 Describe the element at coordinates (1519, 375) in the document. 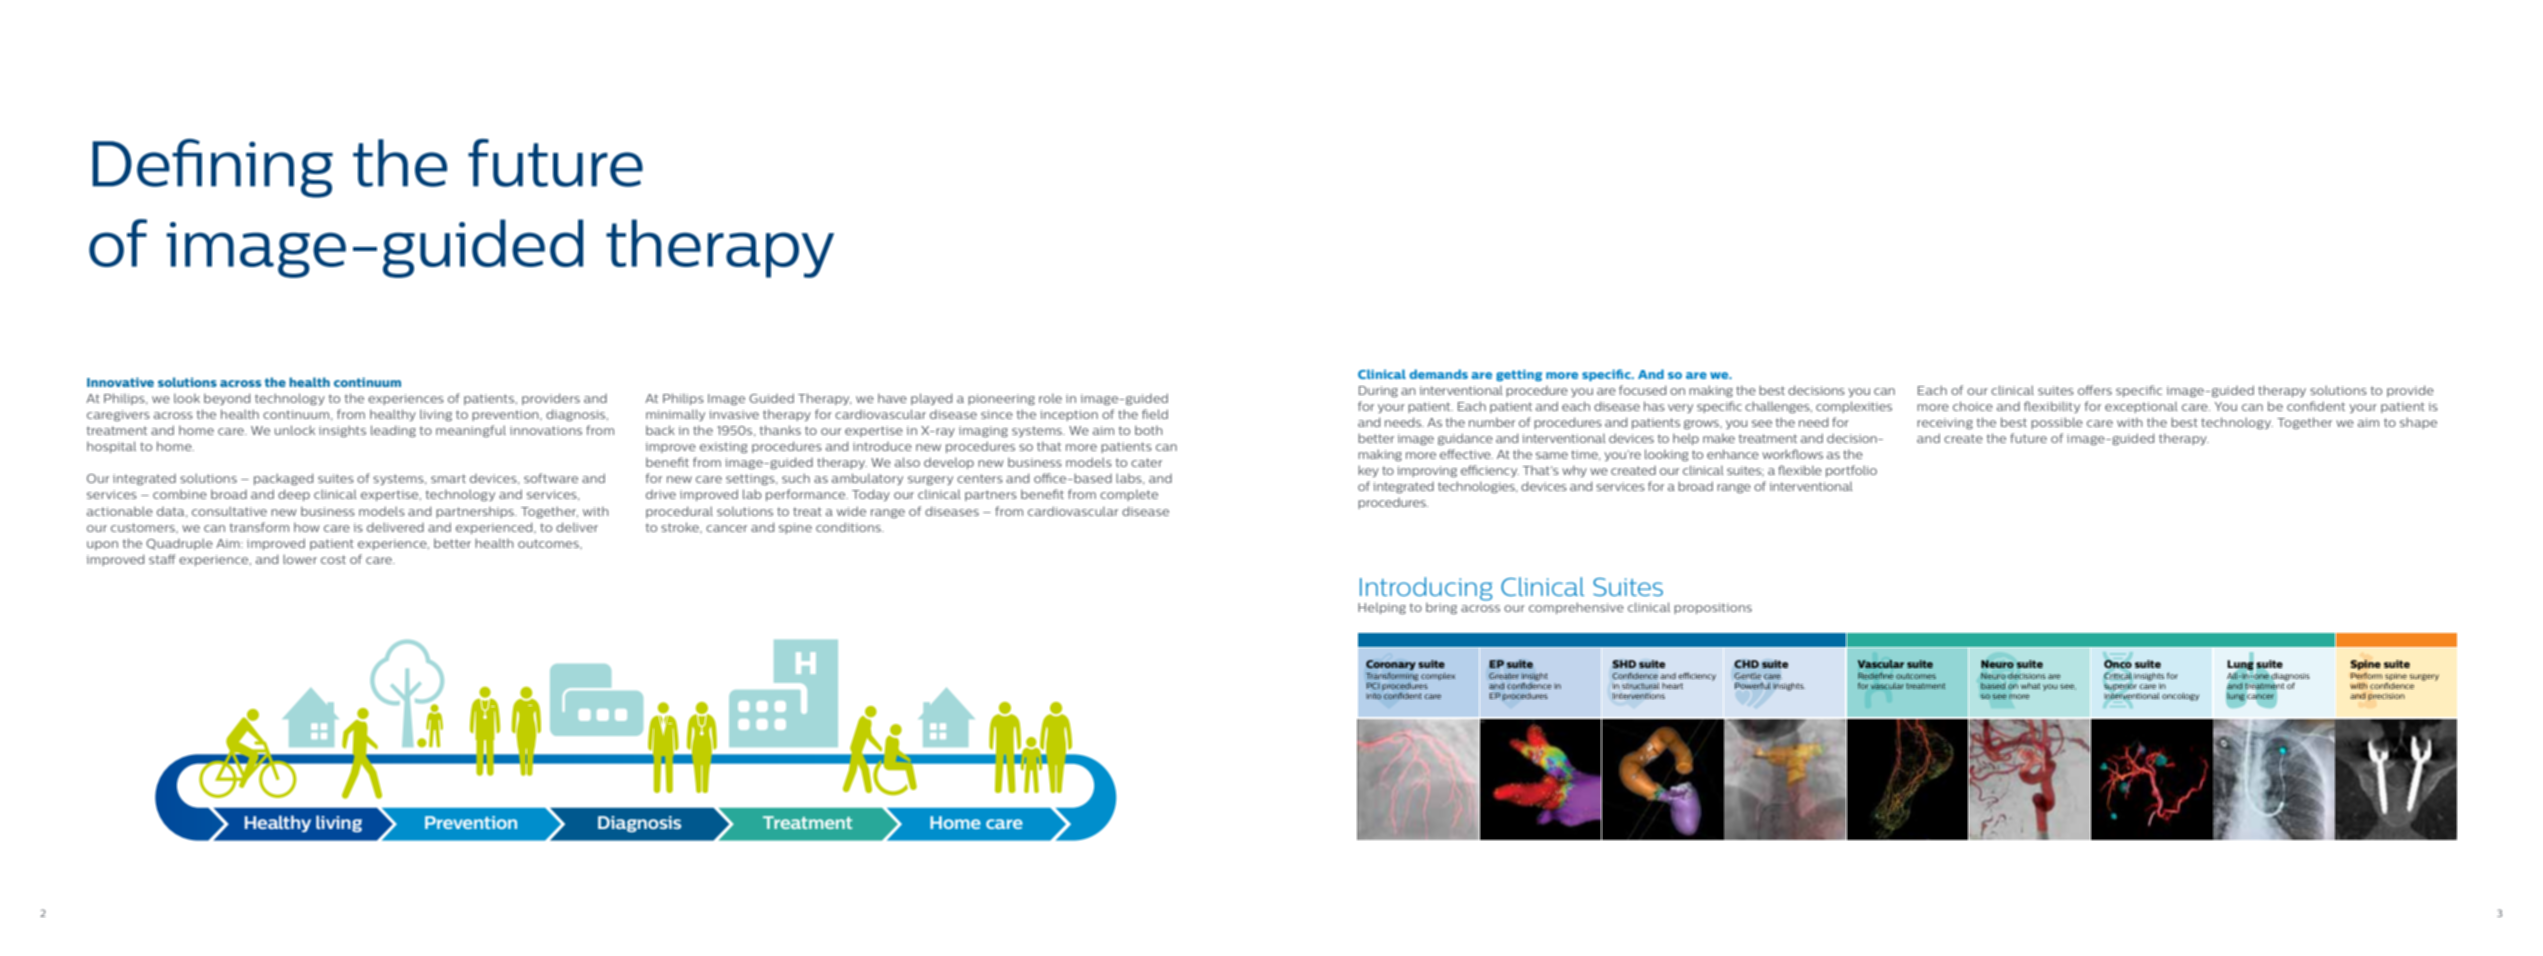

I see `getting` at that location.
